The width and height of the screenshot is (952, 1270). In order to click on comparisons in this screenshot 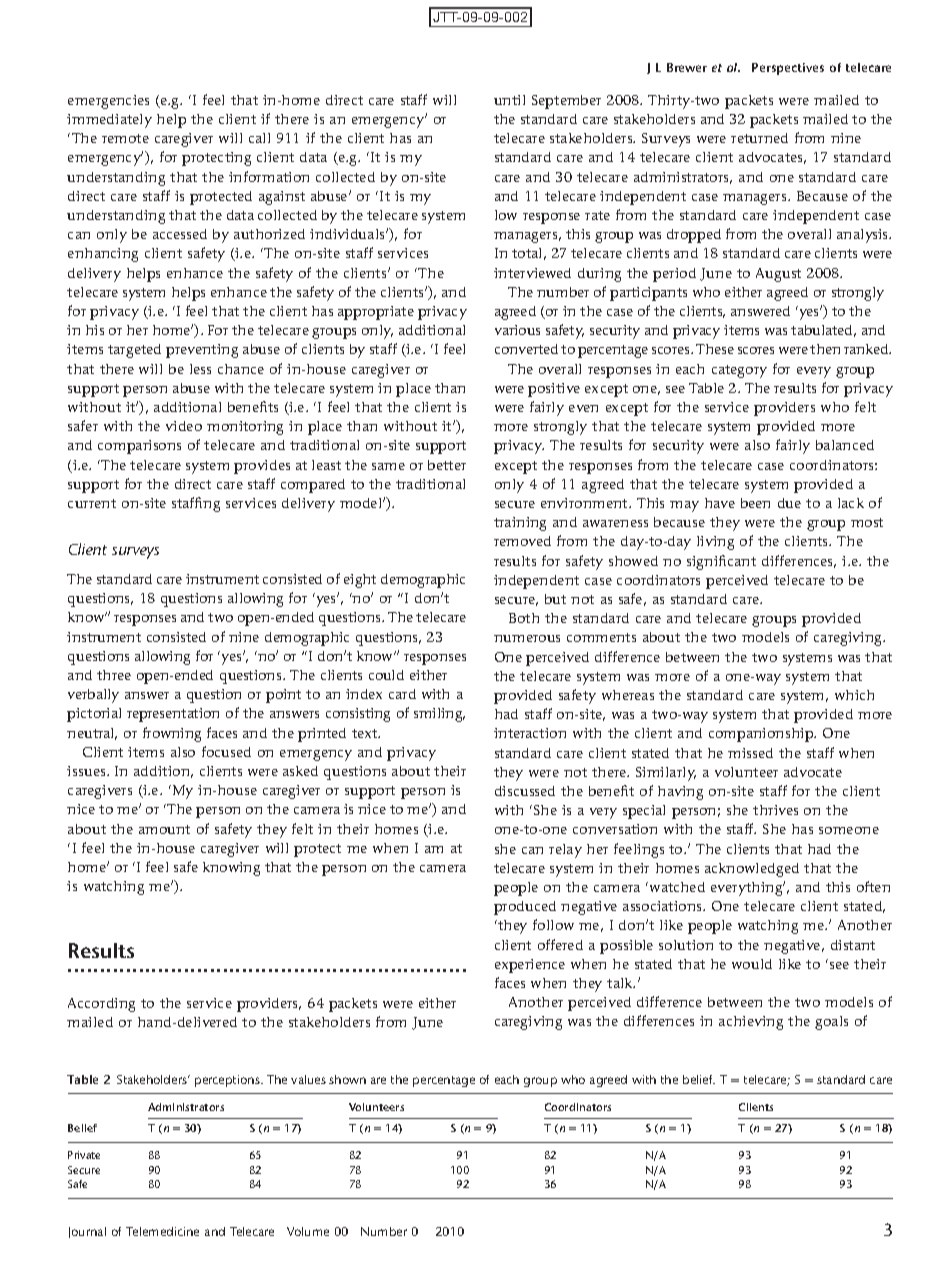, I will do `click(139, 447)`.
